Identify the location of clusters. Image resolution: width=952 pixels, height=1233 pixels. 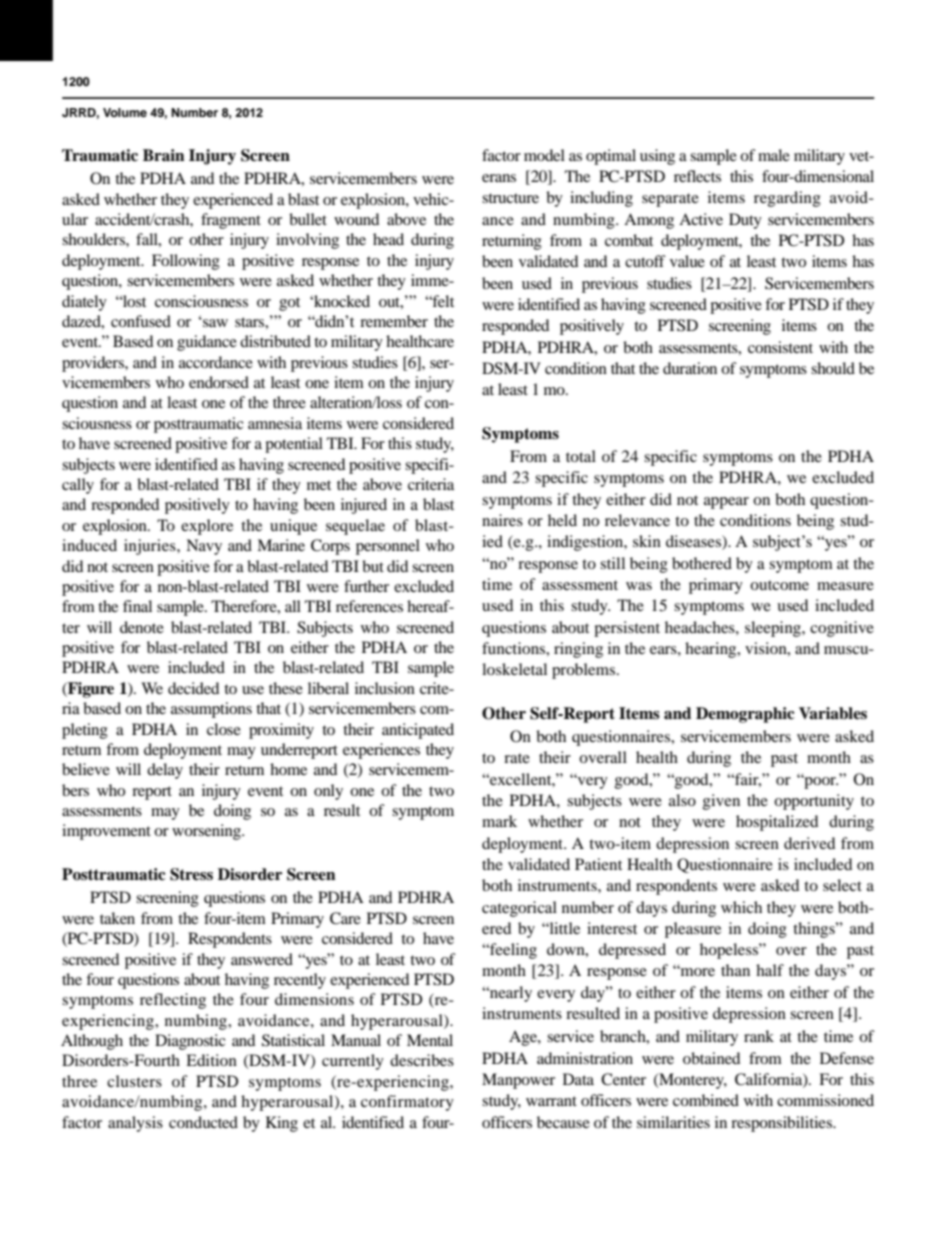
(134, 1081).
